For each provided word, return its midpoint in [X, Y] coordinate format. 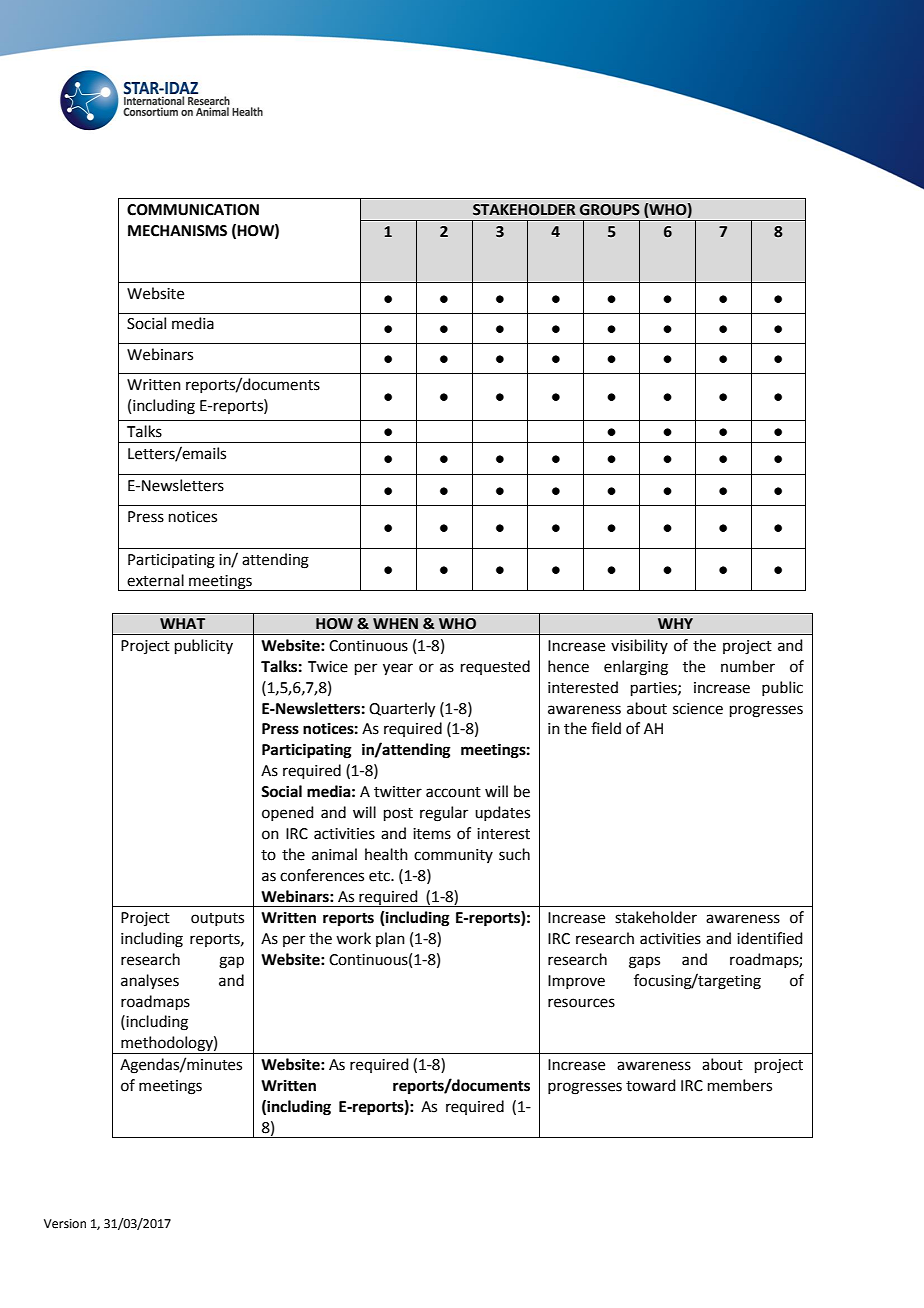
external [155, 580]
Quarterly [402, 710]
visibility [639, 646]
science [698, 709]
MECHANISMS [177, 231]
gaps [644, 962]
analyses [150, 982]
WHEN [395, 623]
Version [65, 1224]
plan [390, 939]
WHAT [182, 623]
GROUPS [610, 210]
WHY [675, 623]
